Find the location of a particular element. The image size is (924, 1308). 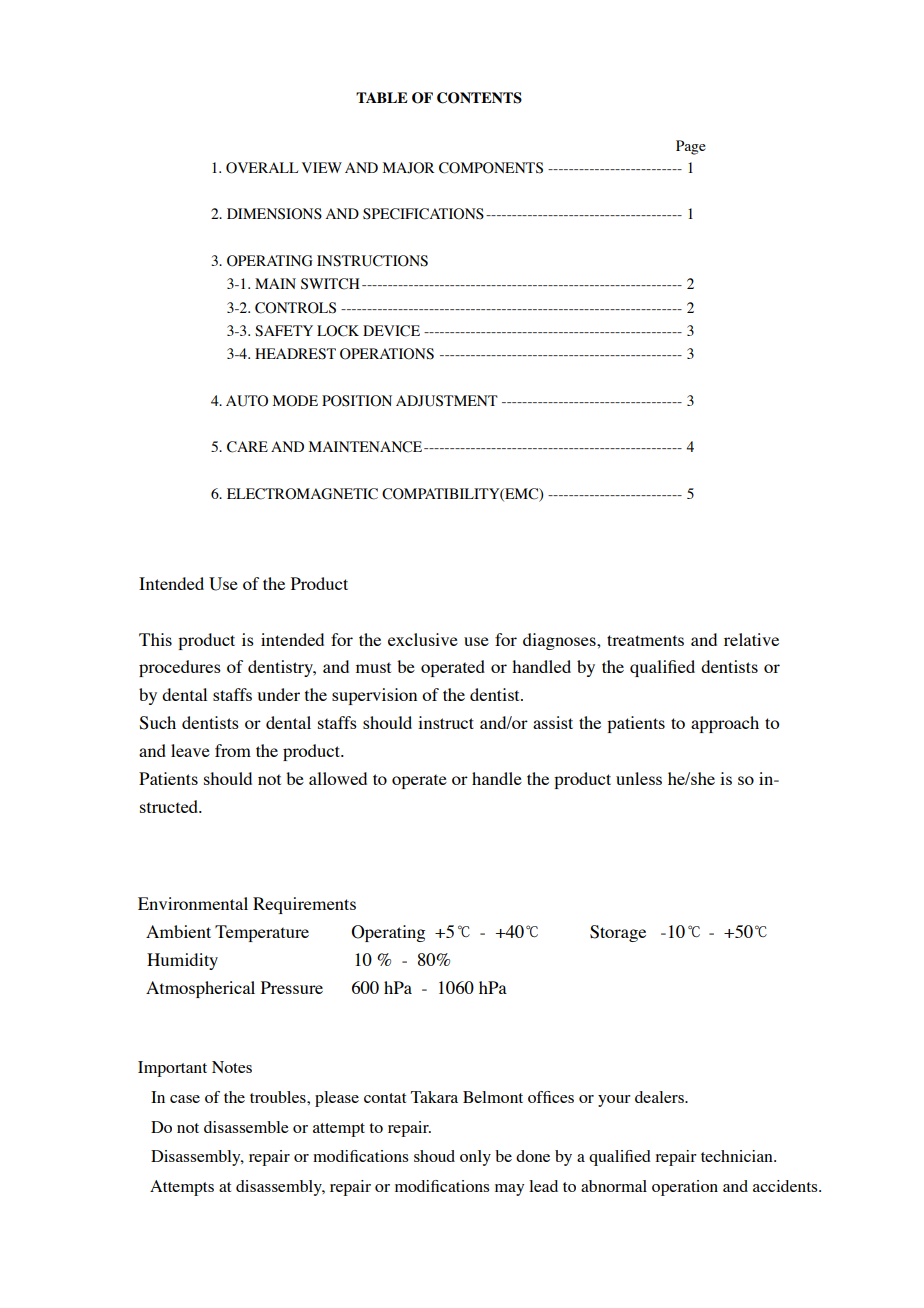

Page is located at coordinates (691, 147).
